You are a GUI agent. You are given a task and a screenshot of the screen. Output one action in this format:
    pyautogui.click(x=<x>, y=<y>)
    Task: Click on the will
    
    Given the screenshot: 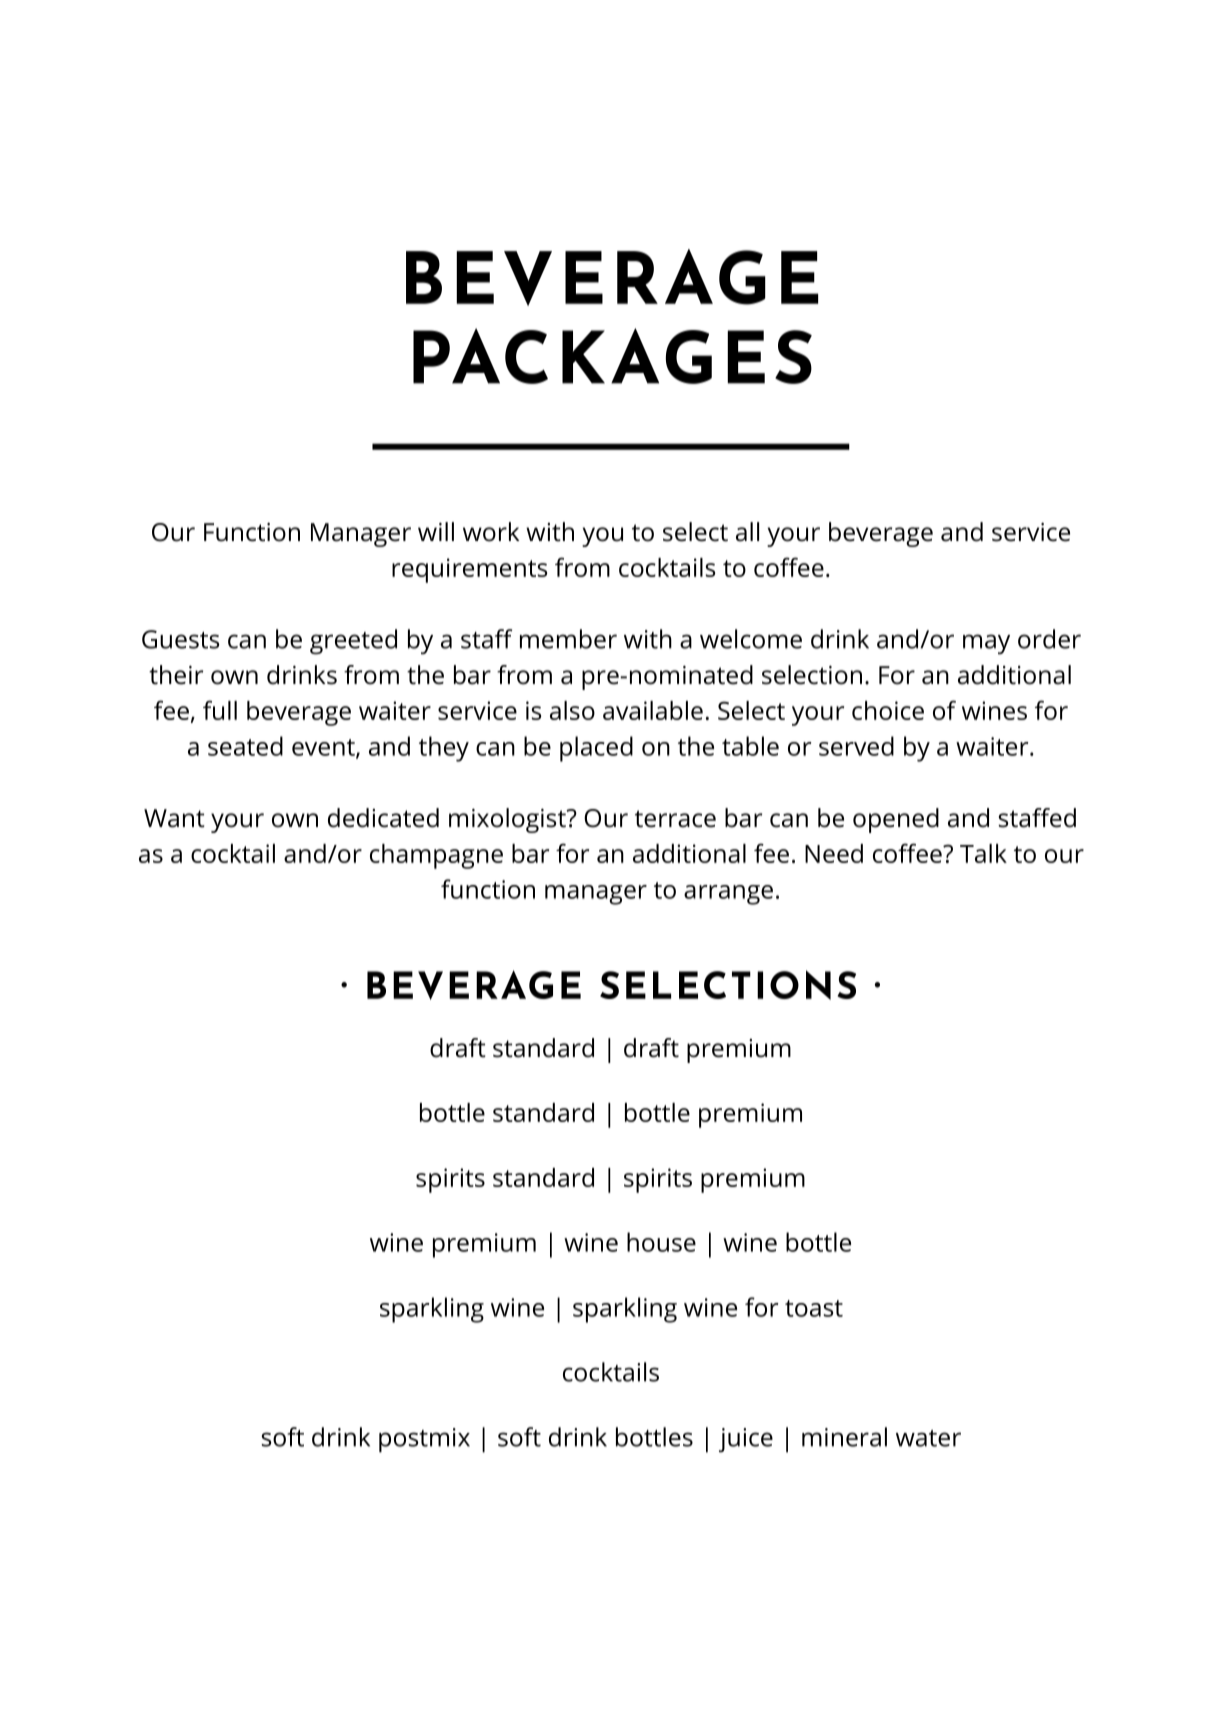 What is the action you would take?
    pyautogui.click(x=436, y=531)
